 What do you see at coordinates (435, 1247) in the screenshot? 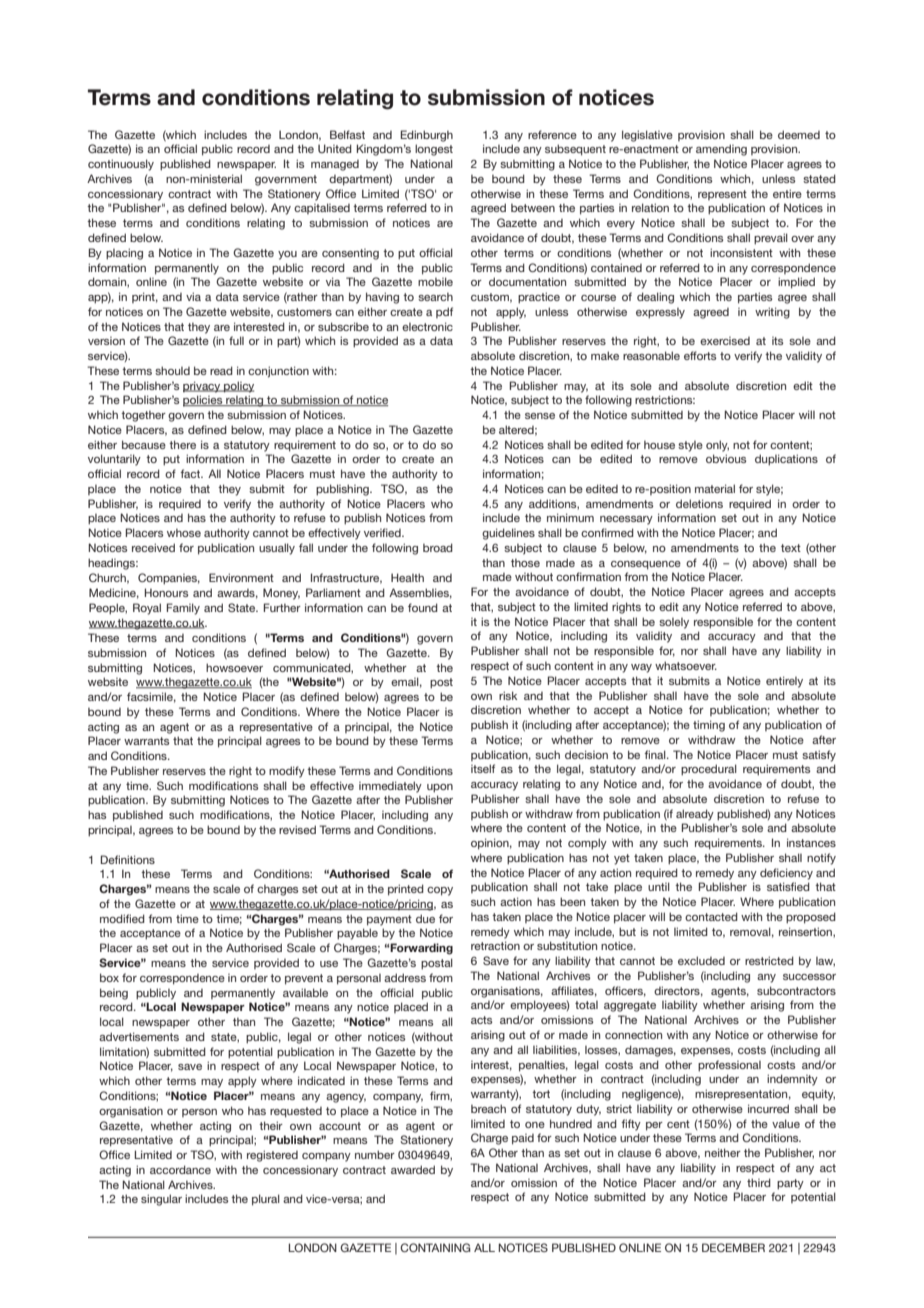
I see `CONTAINING` at bounding box center [435, 1247].
